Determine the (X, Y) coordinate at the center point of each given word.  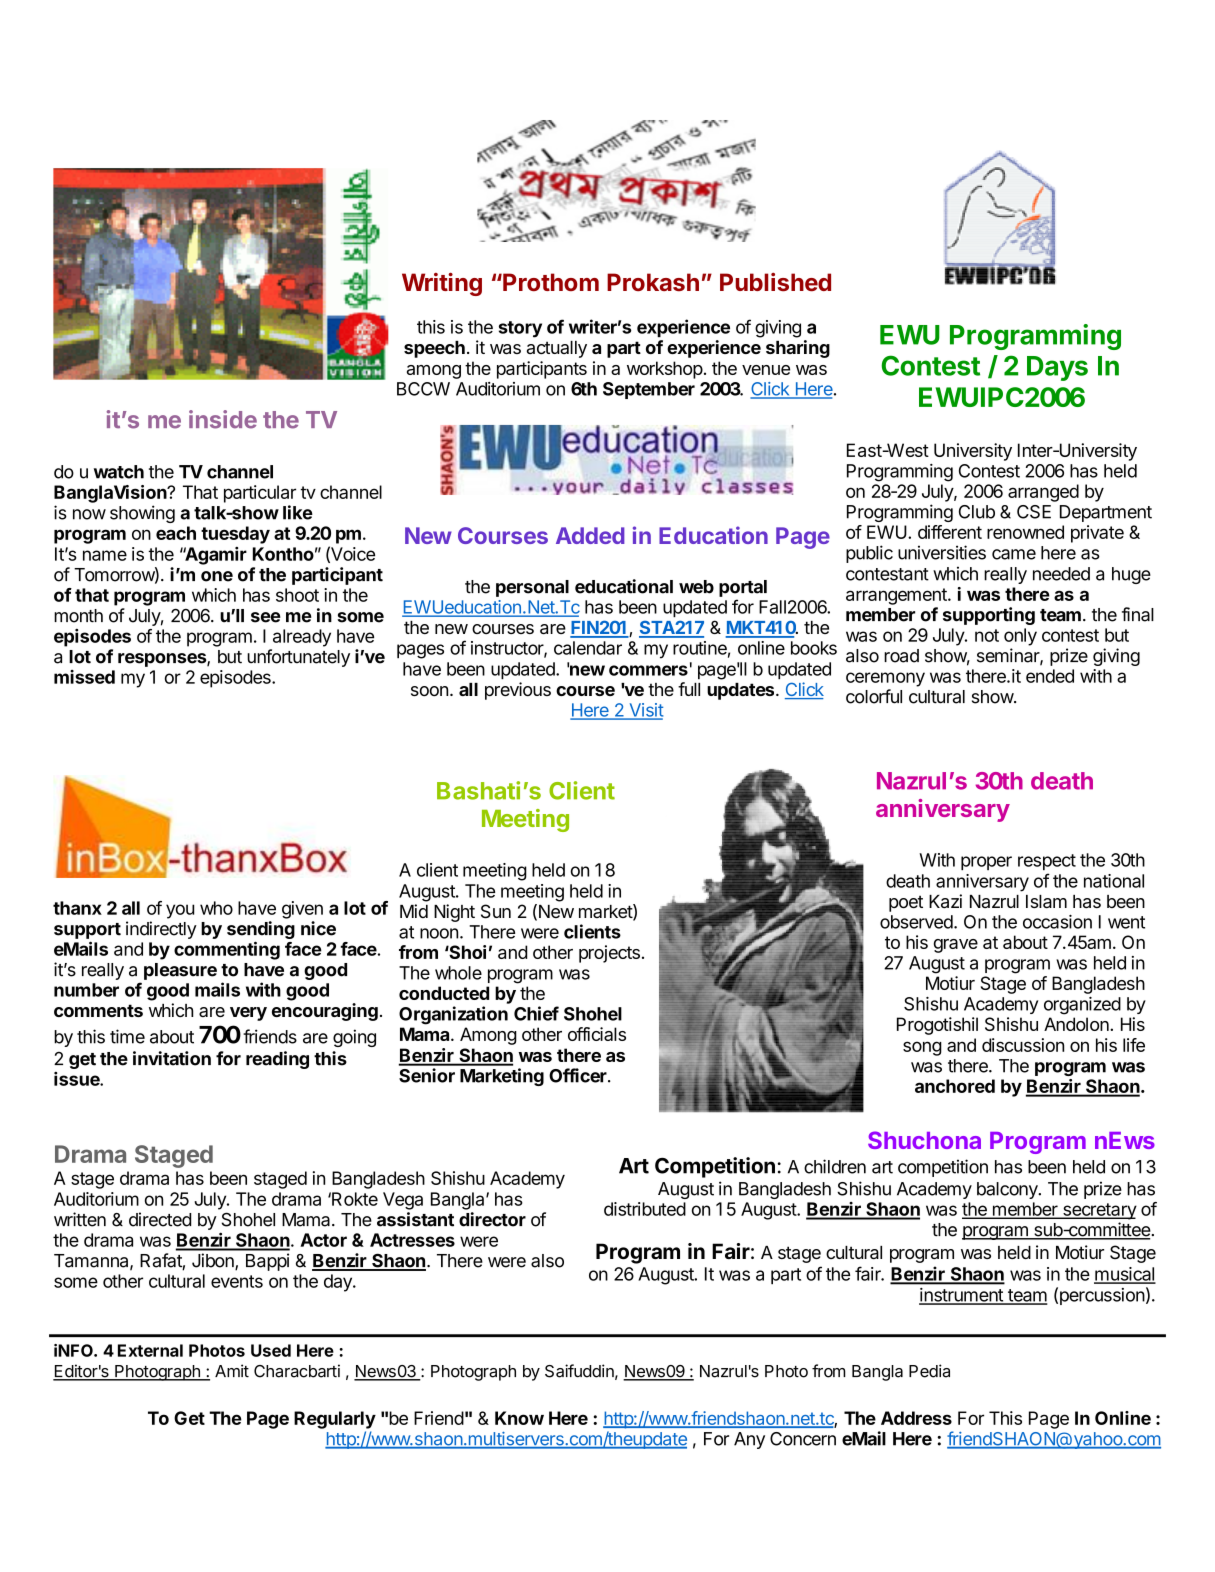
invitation (172, 1058)
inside (223, 419)
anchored (955, 1086)
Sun (496, 911)
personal (532, 588)
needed (1061, 574)
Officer (579, 1075)
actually (557, 349)
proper (986, 863)
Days (1057, 368)
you (180, 911)
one (217, 576)
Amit (232, 1371)
